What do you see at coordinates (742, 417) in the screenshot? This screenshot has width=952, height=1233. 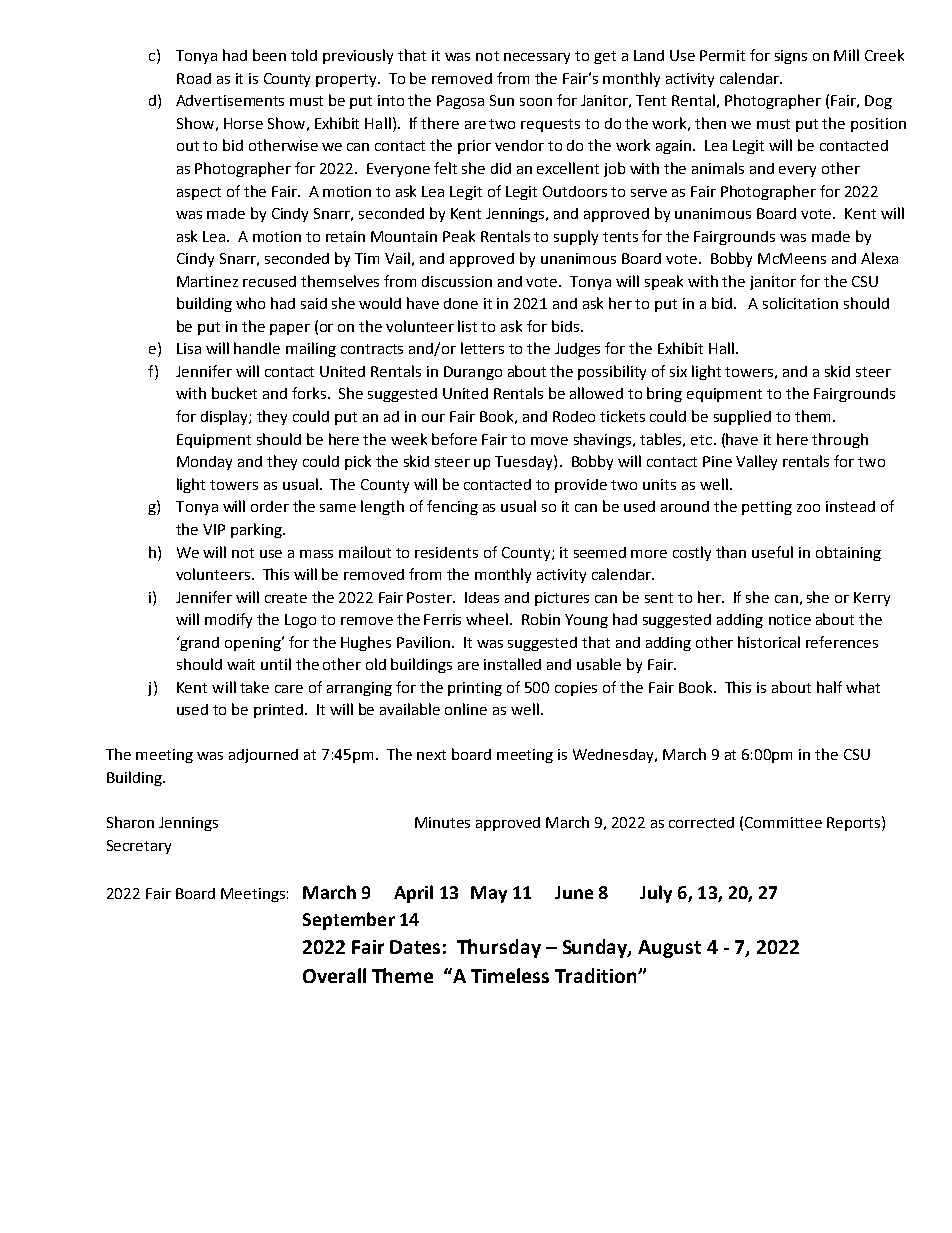 I see `supplied` at bounding box center [742, 417].
